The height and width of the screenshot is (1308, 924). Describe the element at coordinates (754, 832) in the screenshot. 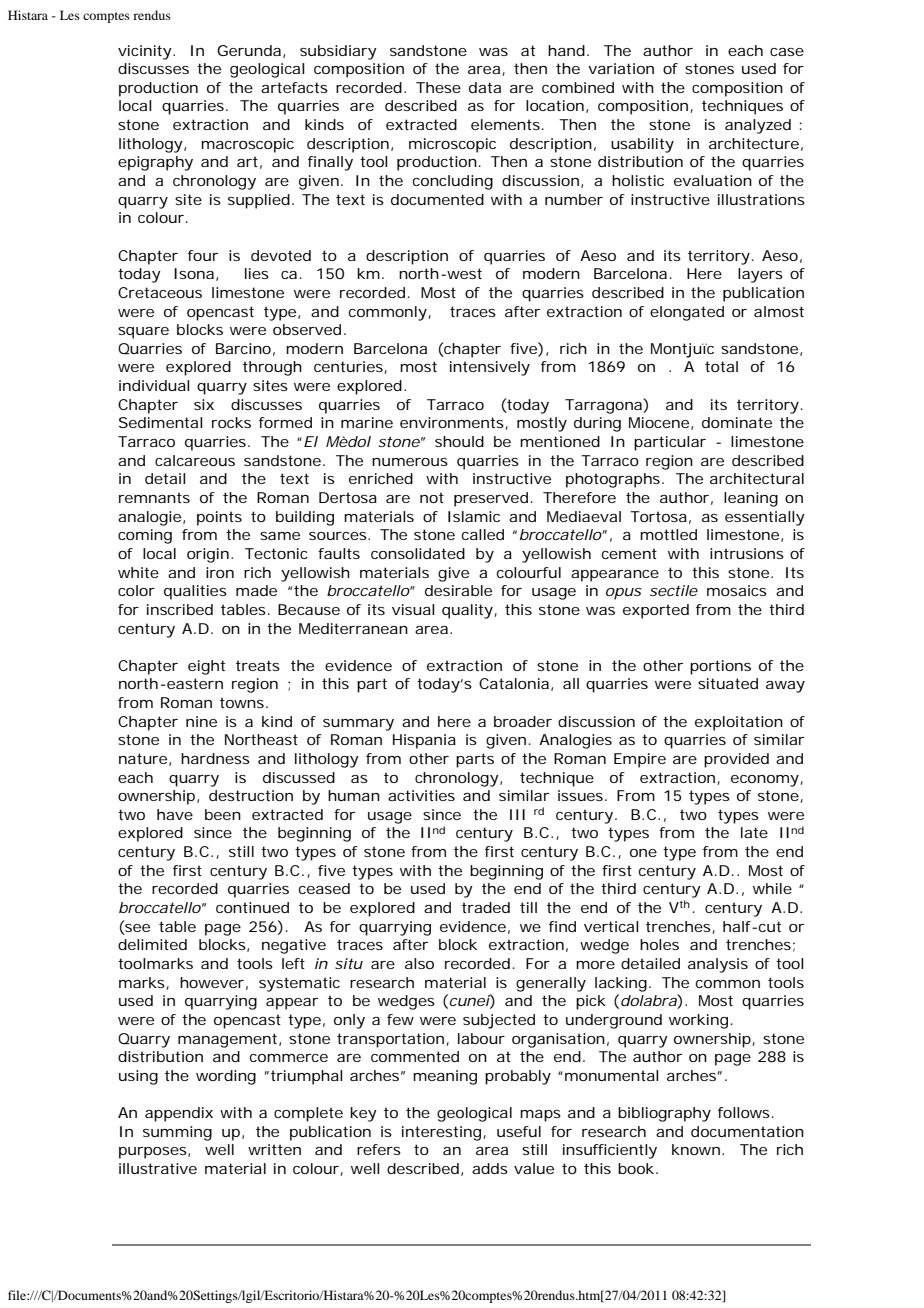

I see `late` at that location.
